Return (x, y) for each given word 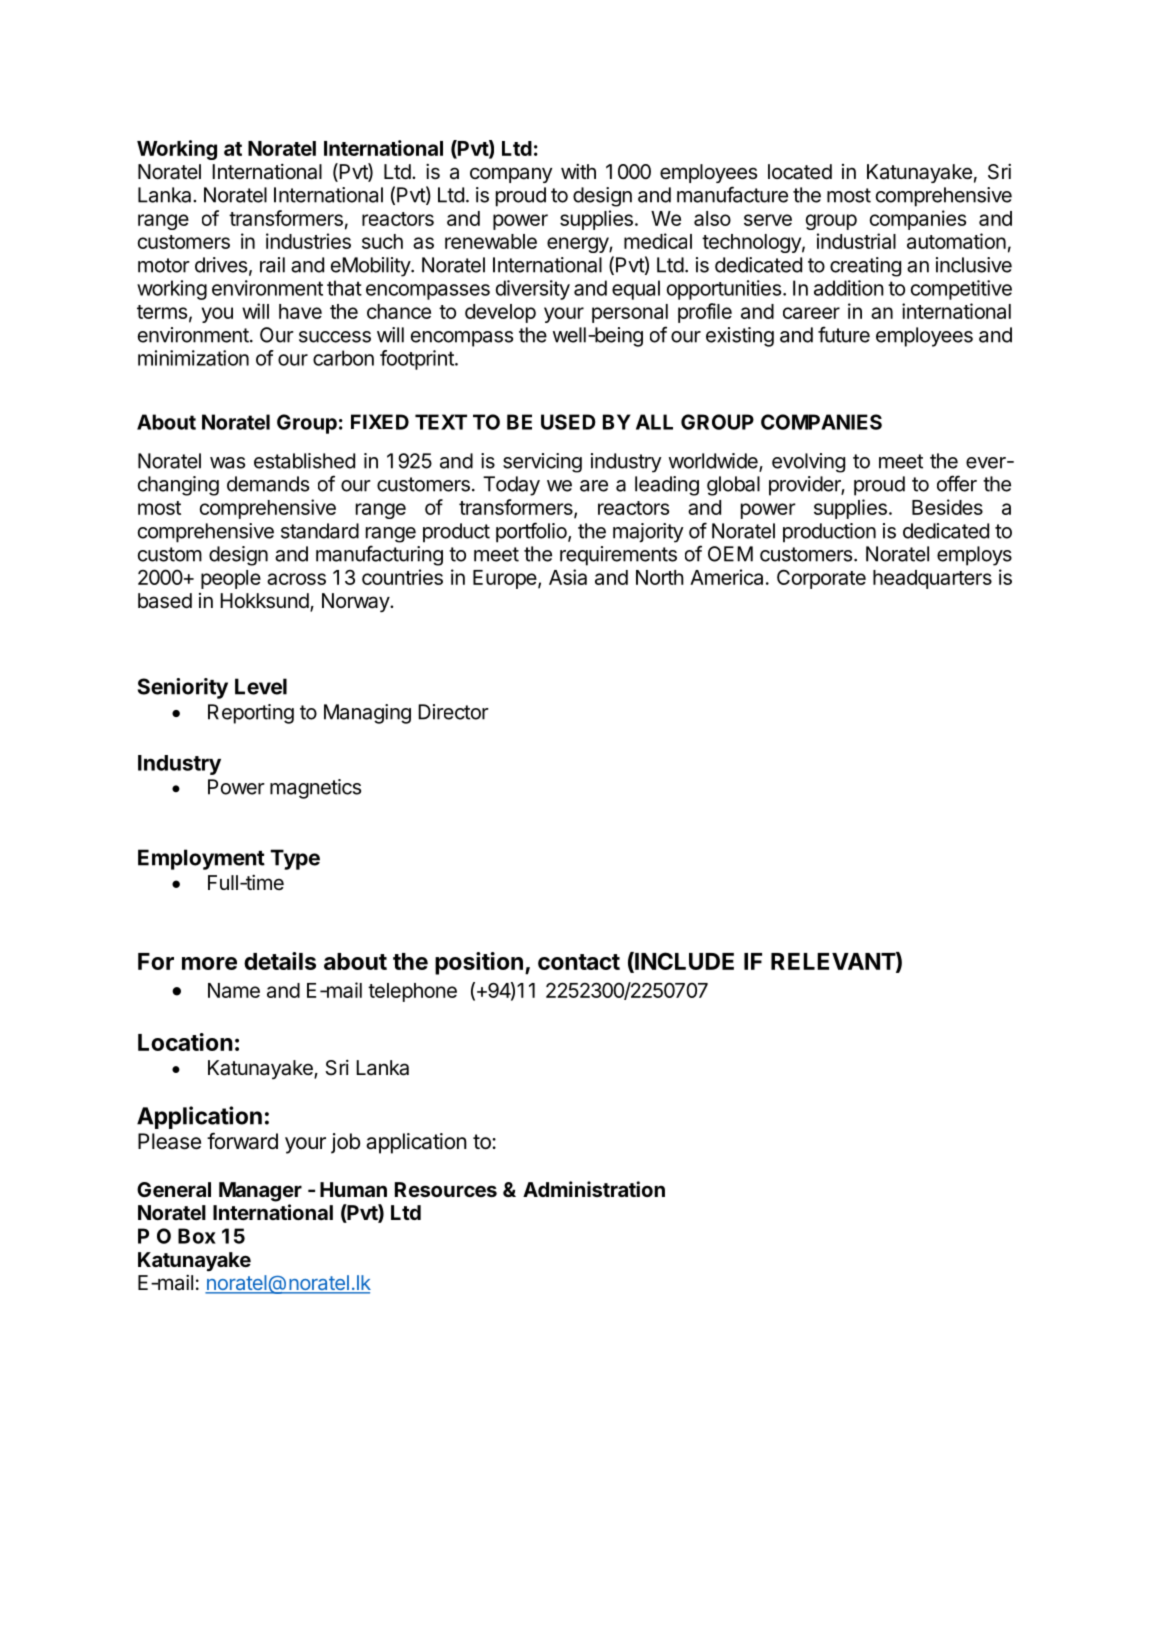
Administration (594, 1189)
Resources (446, 1189)
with (578, 171)
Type (295, 859)
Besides (947, 507)
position (479, 963)
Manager (260, 1192)
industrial (856, 241)
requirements (618, 556)
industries (308, 241)
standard (320, 531)
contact (579, 962)
